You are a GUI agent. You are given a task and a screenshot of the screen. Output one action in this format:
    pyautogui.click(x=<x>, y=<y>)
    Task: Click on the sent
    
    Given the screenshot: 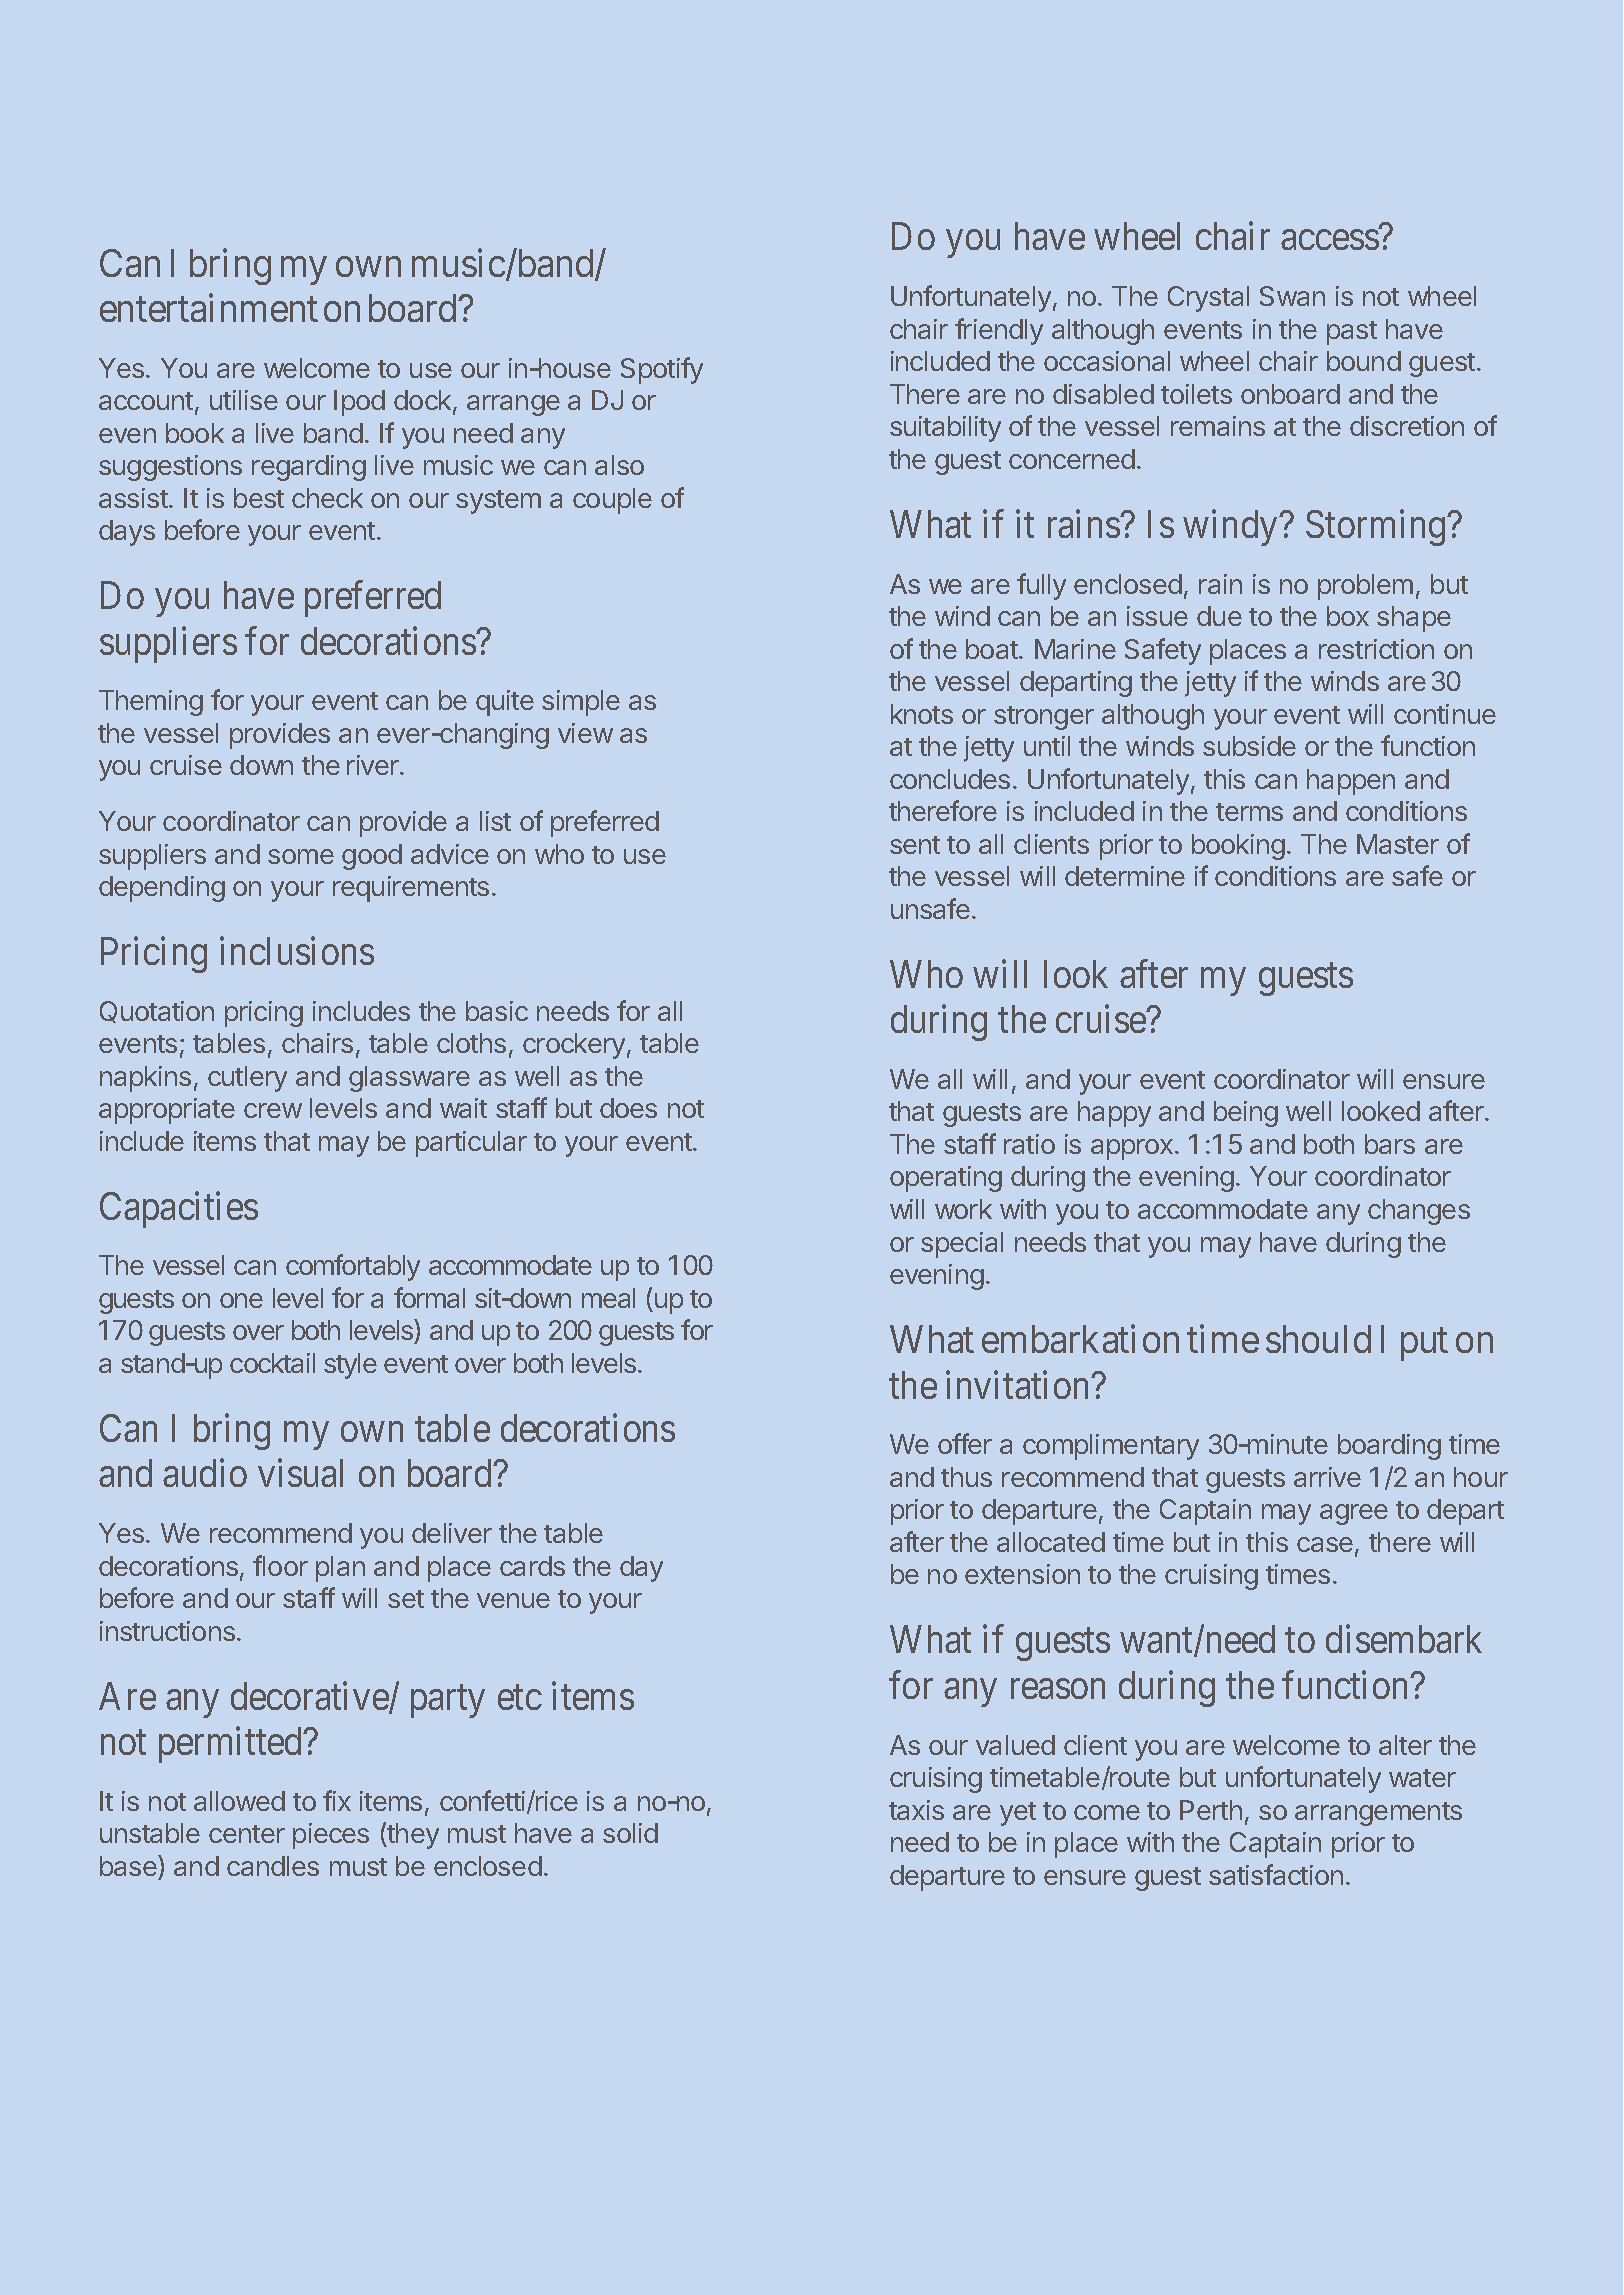 What is the action you would take?
    pyautogui.click(x=915, y=845)
